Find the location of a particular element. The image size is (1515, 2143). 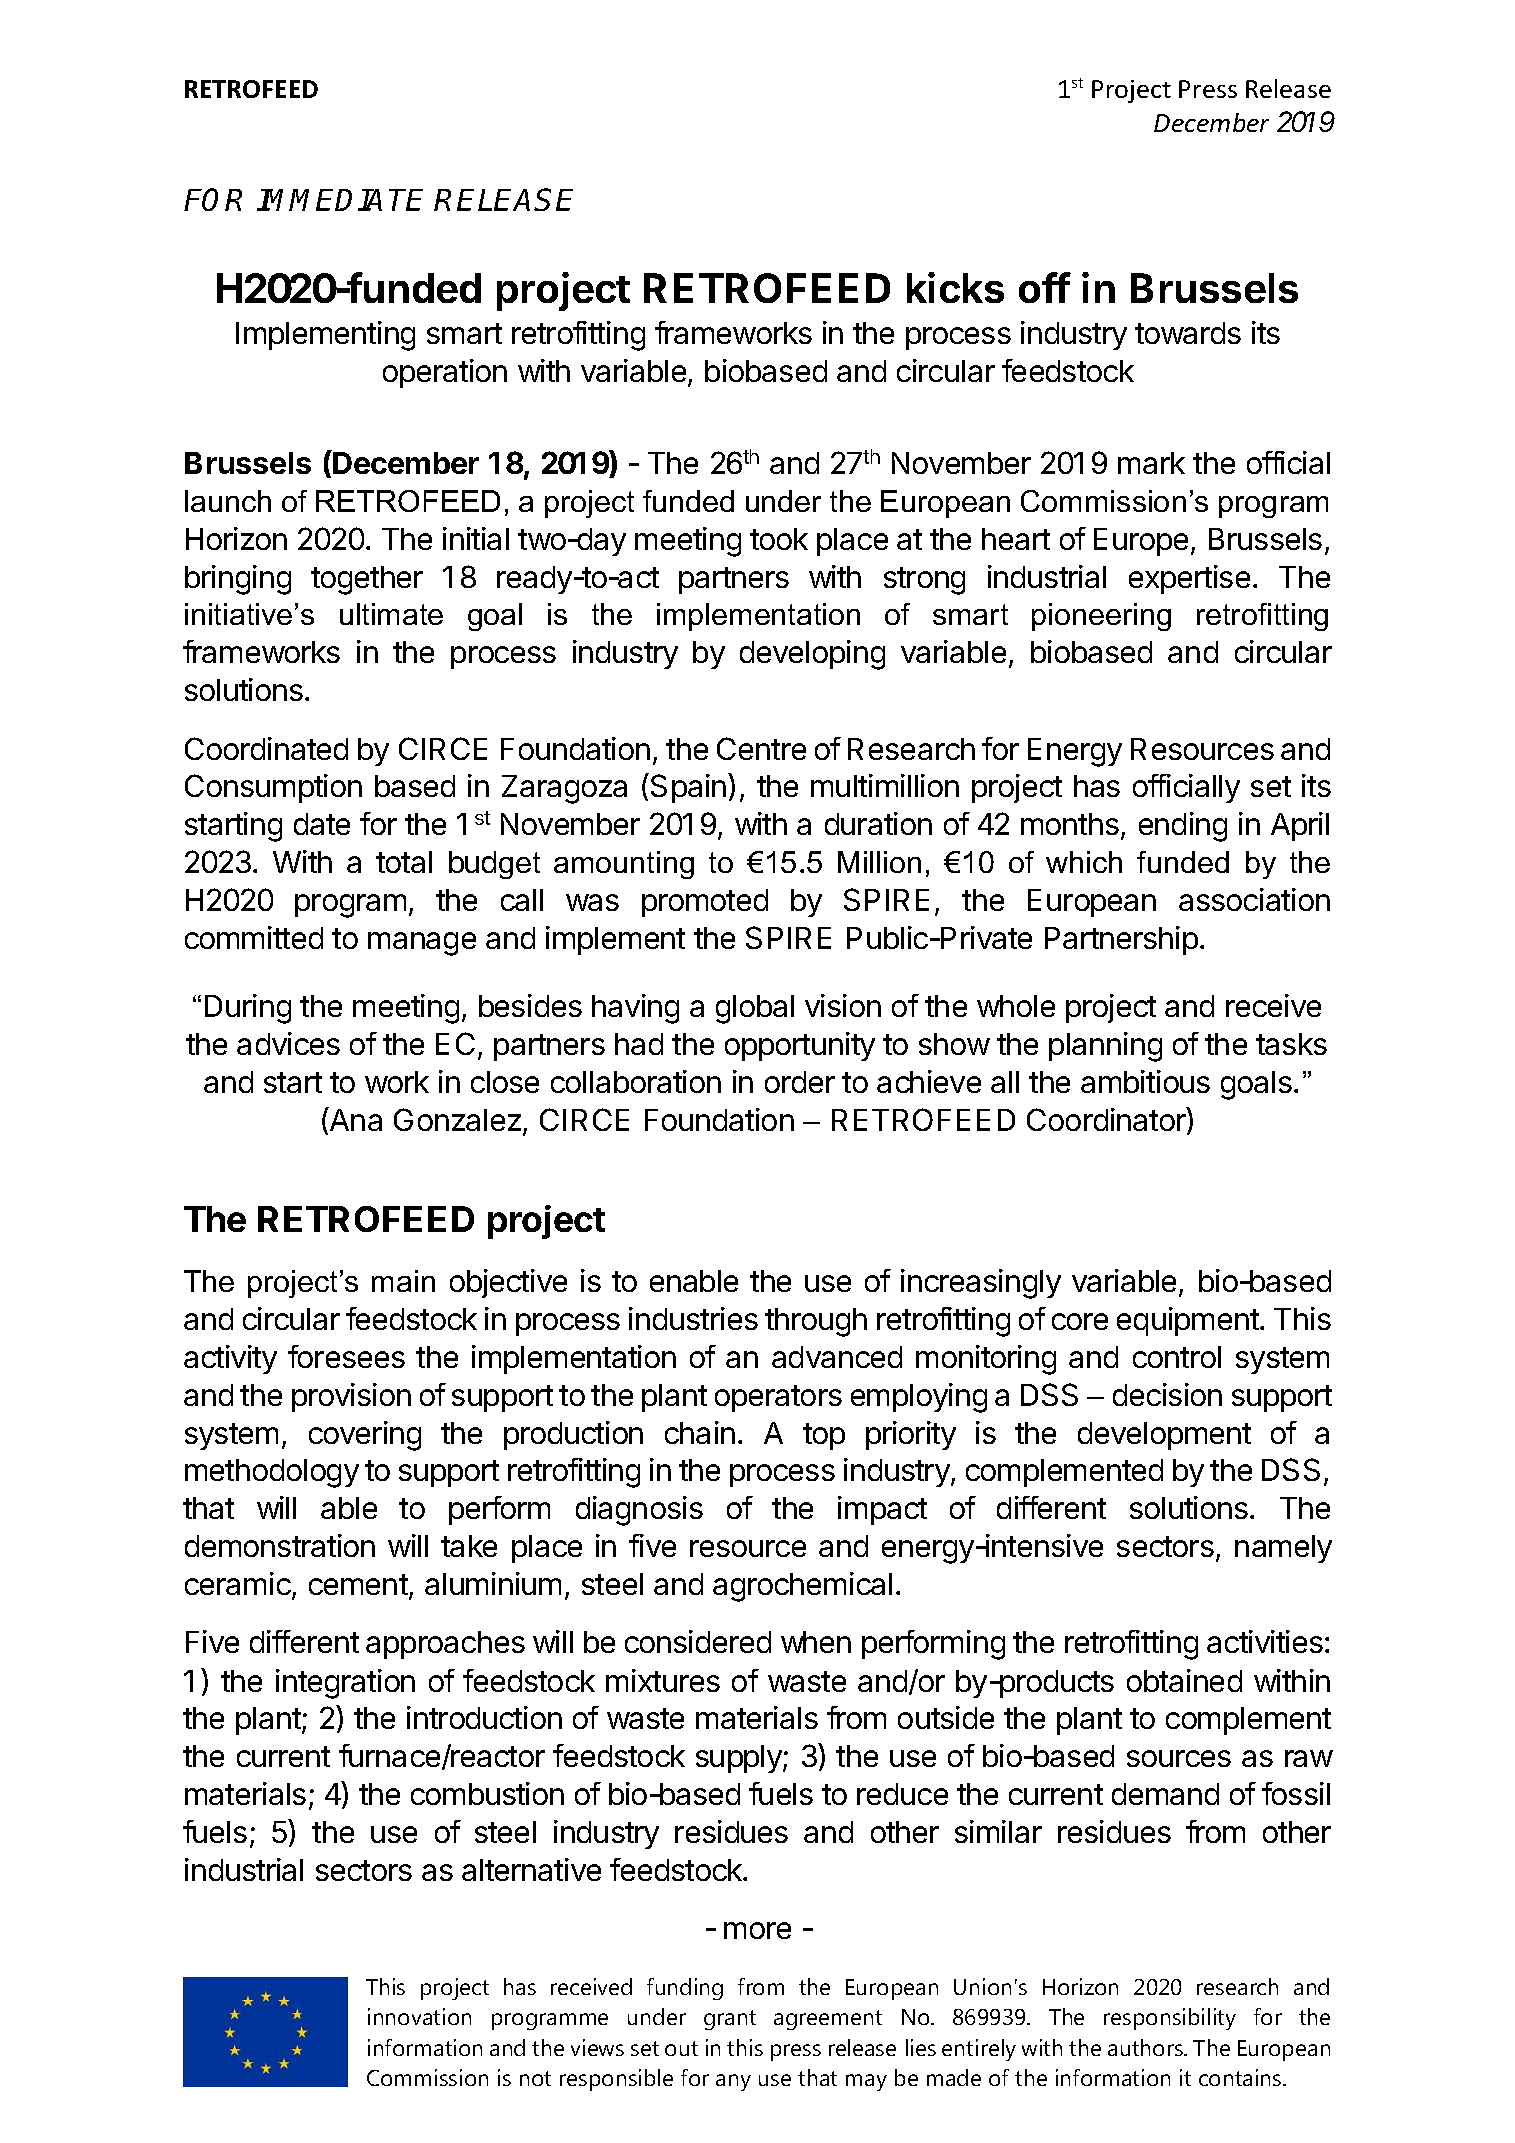

responsibility is located at coordinates (1170, 2019).
